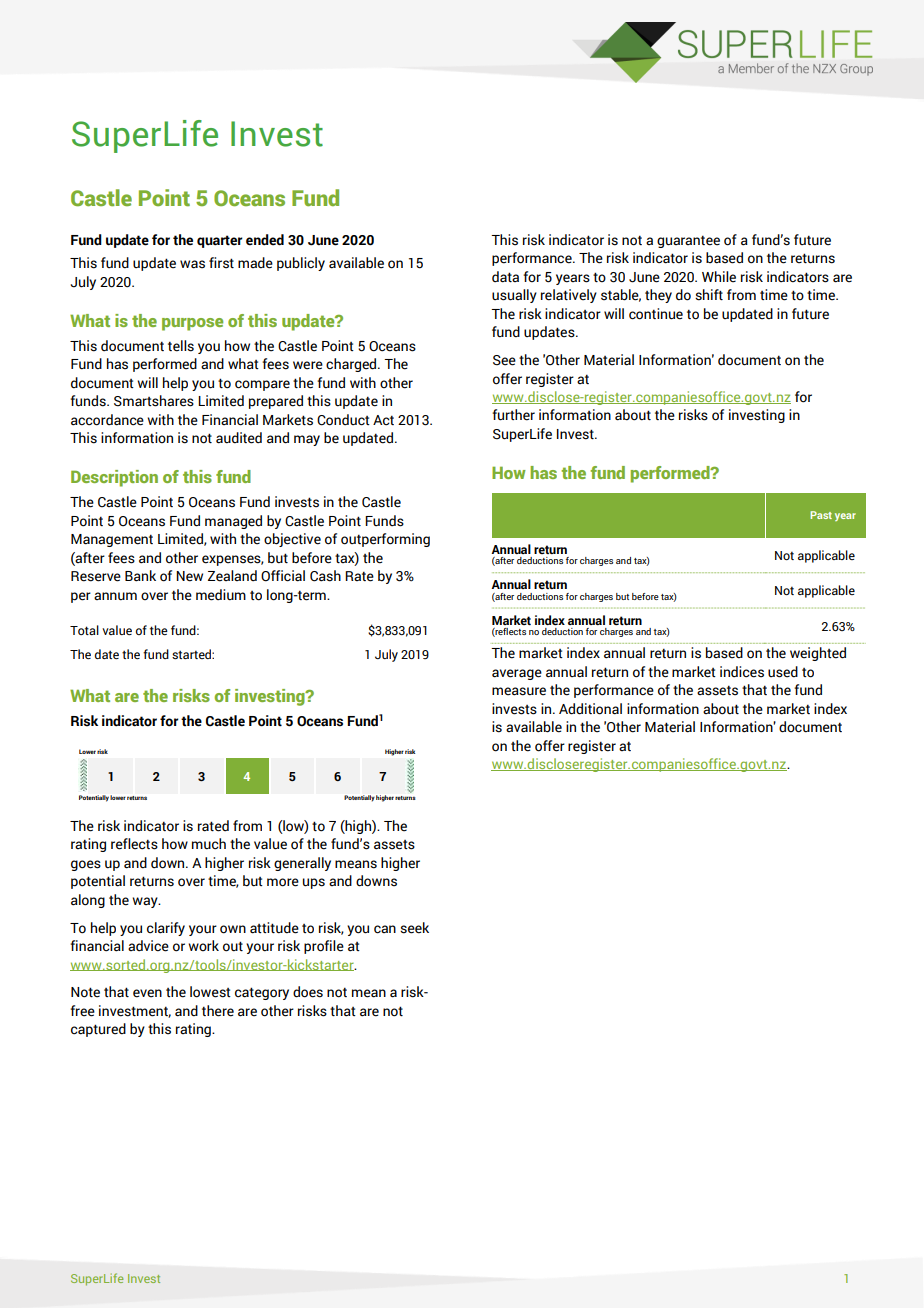  I want to click on While, so click(719, 277).
